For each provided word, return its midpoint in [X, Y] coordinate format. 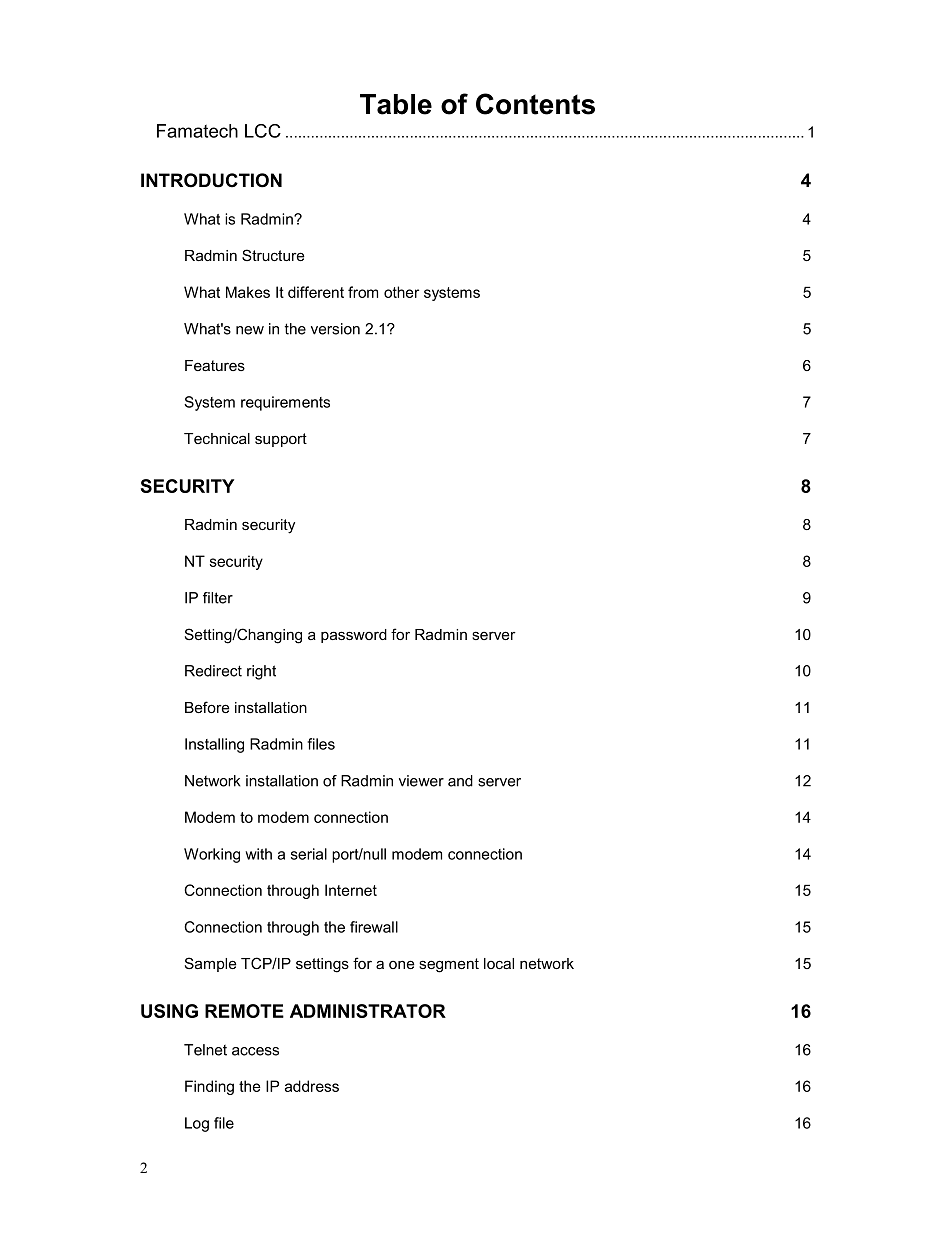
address [312, 1086]
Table [396, 104]
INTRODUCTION [211, 180]
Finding [209, 1087]
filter [218, 598]
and [460, 781]
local [499, 963]
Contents [535, 104]
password [354, 636]
